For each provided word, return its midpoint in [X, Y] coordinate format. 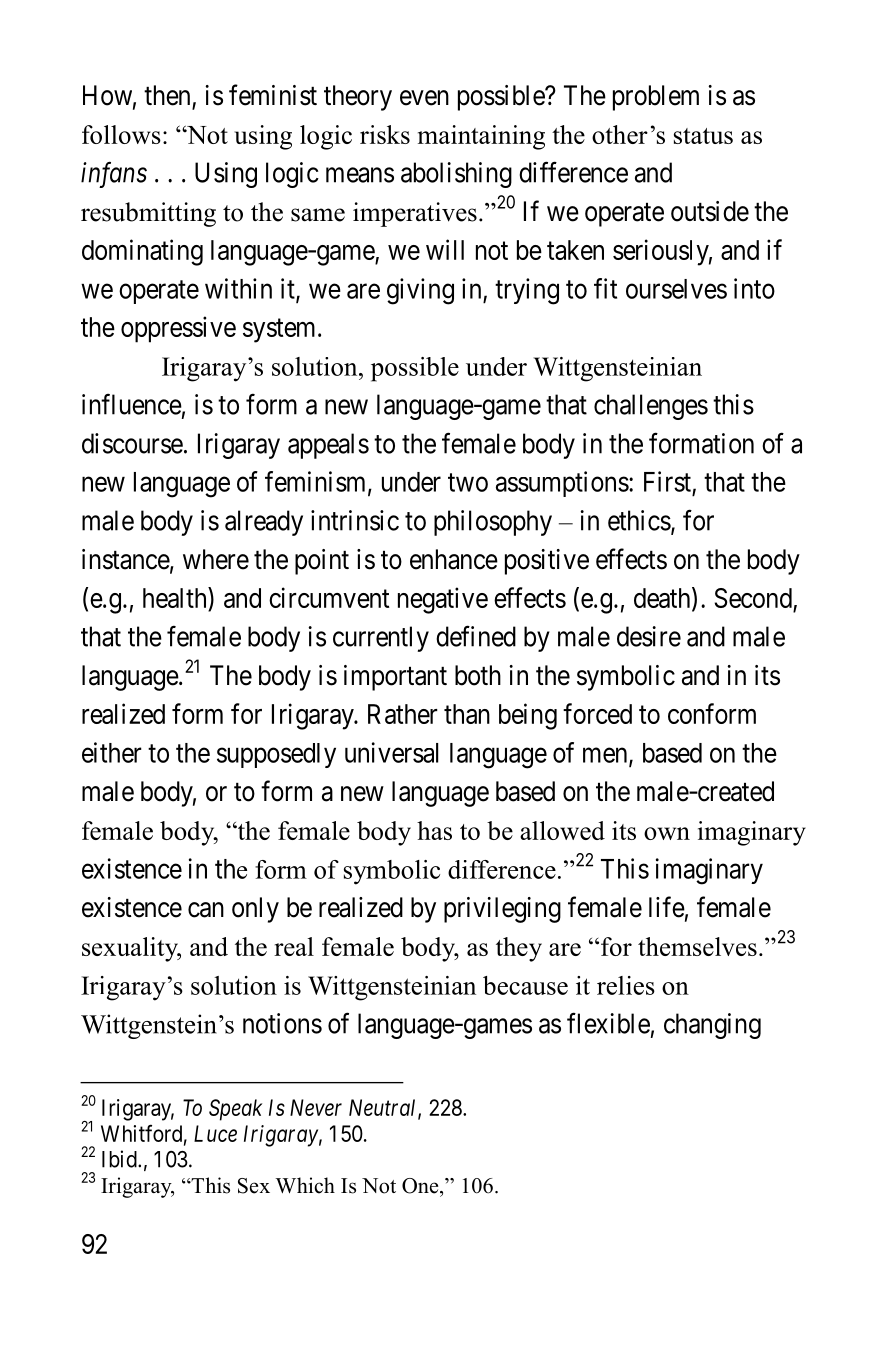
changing [712, 1026]
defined [476, 636]
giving [420, 291]
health [176, 599]
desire [649, 636]
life [667, 907]
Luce [215, 1133]
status [703, 136]
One [421, 1186]
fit [605, 288]
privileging [502, 910]
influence [132, 404]
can [206, 910]
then [168, 96]
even [424, 98]
